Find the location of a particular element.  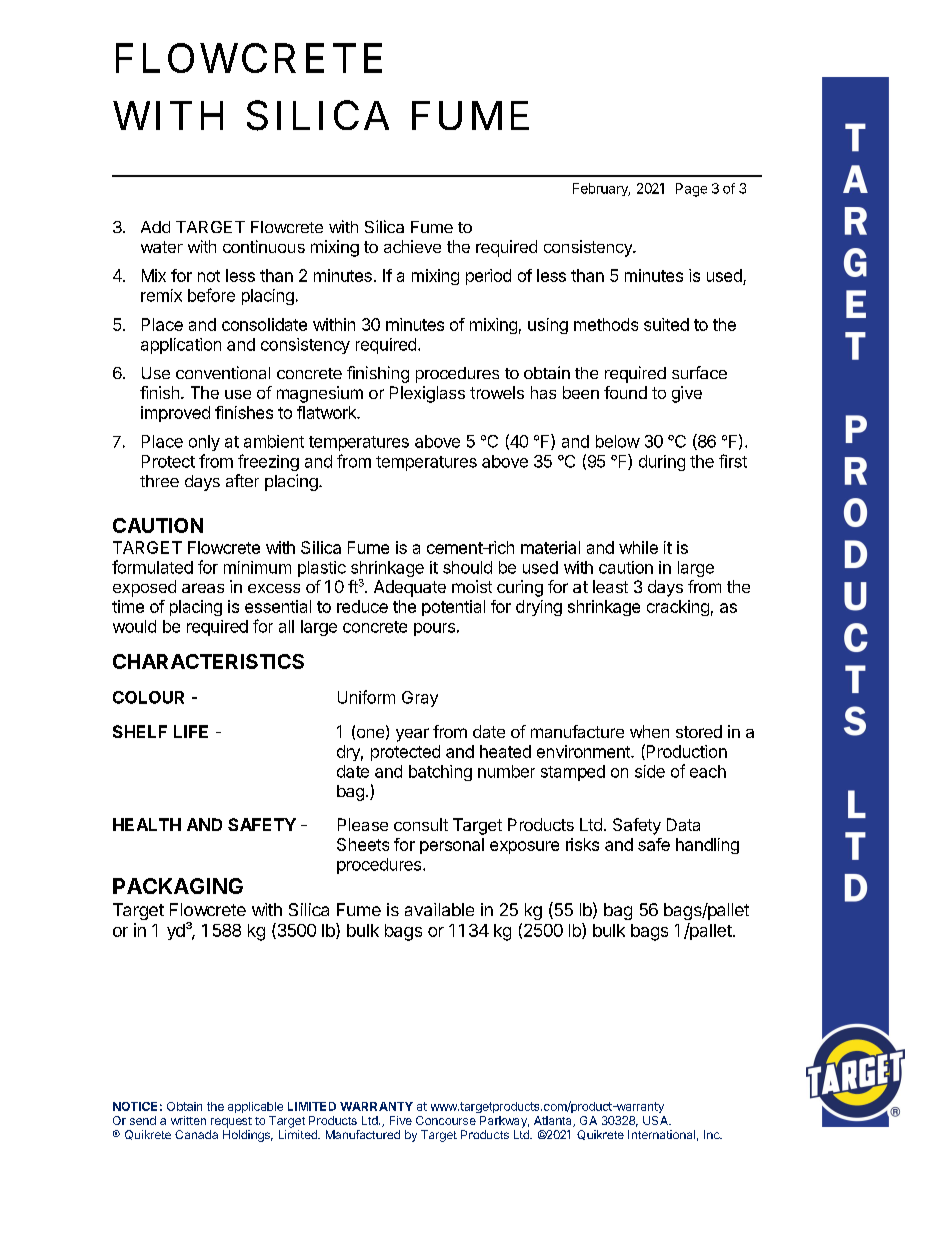

should is located at coordinates (467, 567).
